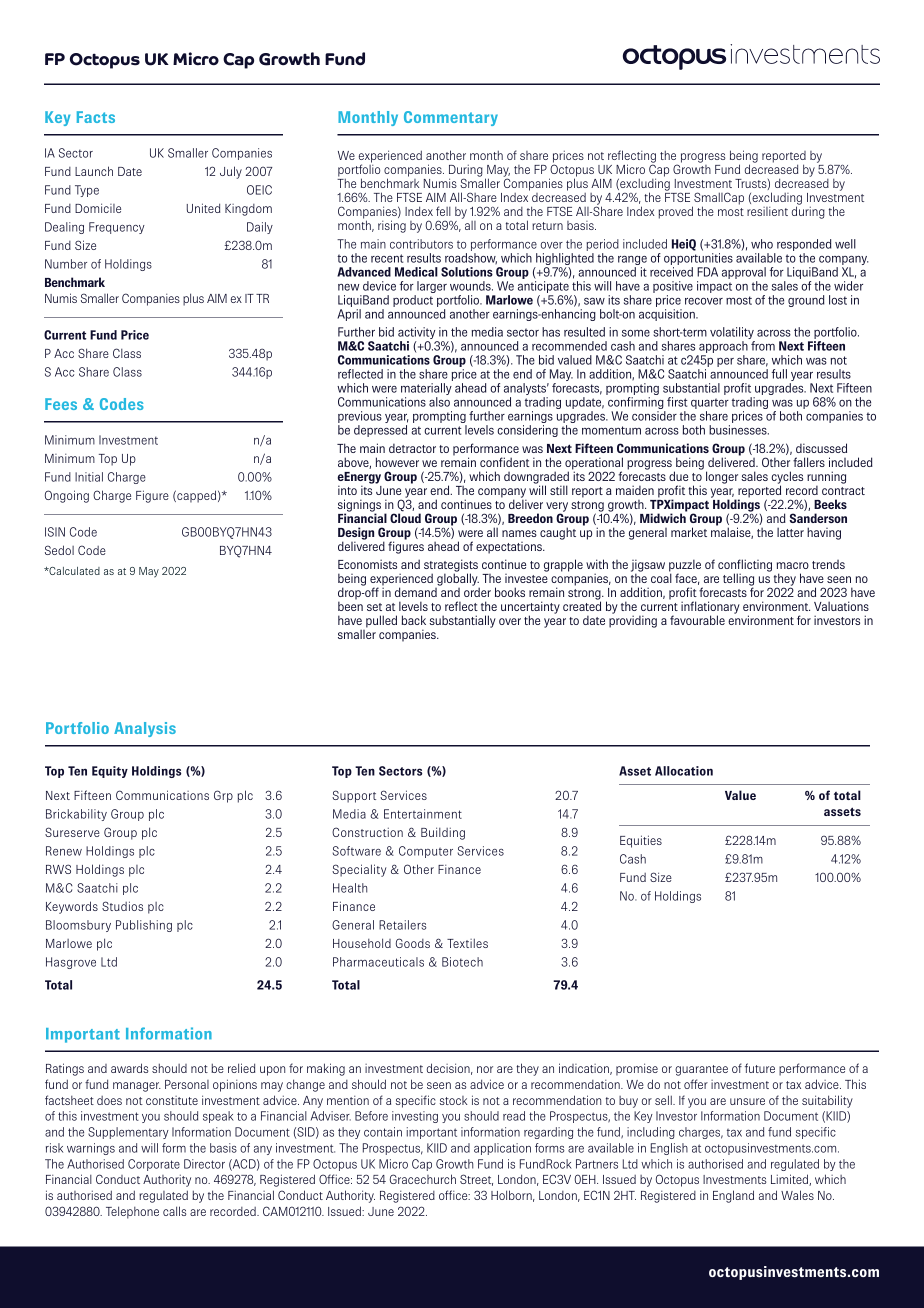 Image resolution: width=924 pixels, height=1308 pixels. What do you see at coordinates (722, 477) in the image?
I see `longer` at bounding box center [722, 477].
